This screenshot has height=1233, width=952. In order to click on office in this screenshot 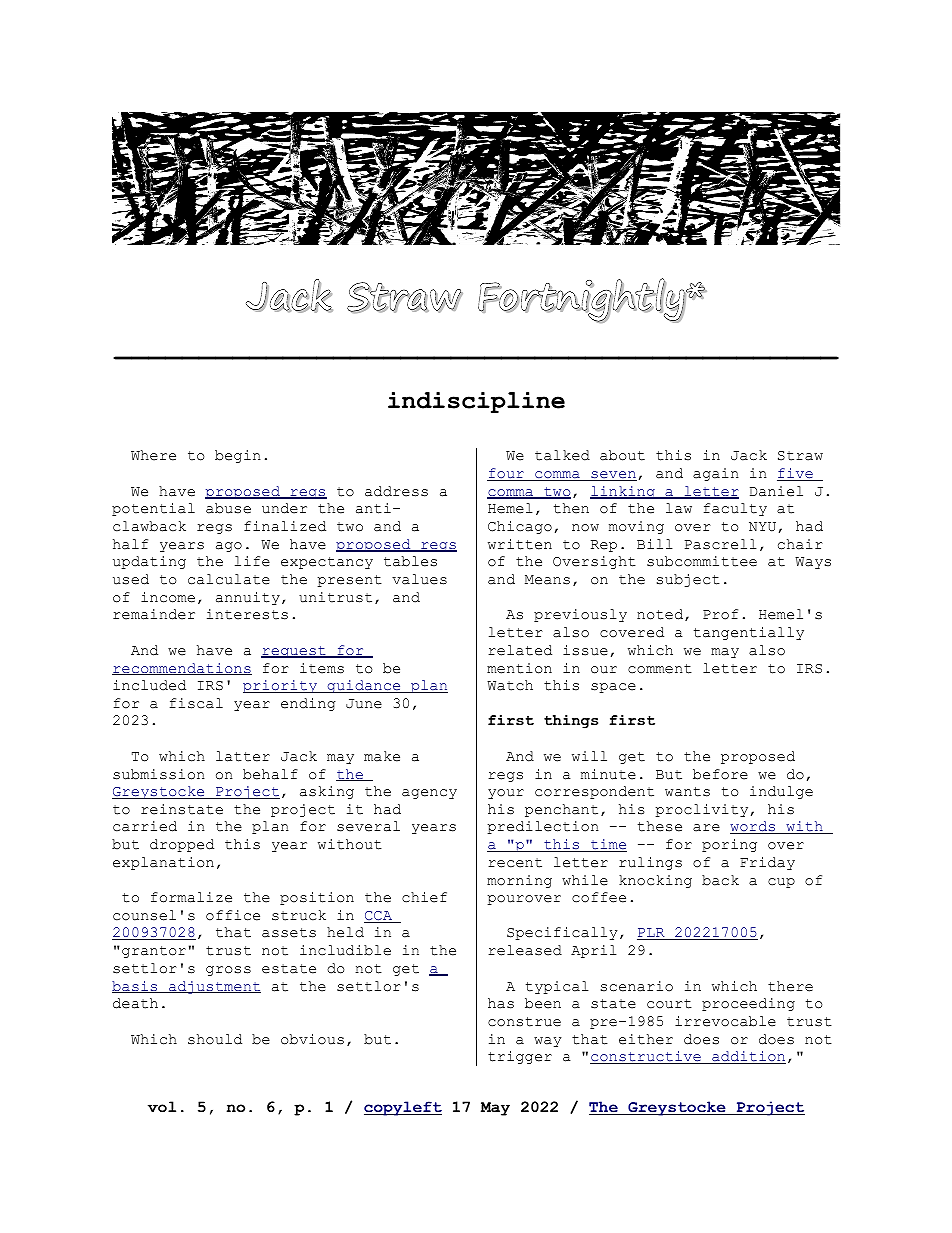, I will do `click(233, 915)`.
